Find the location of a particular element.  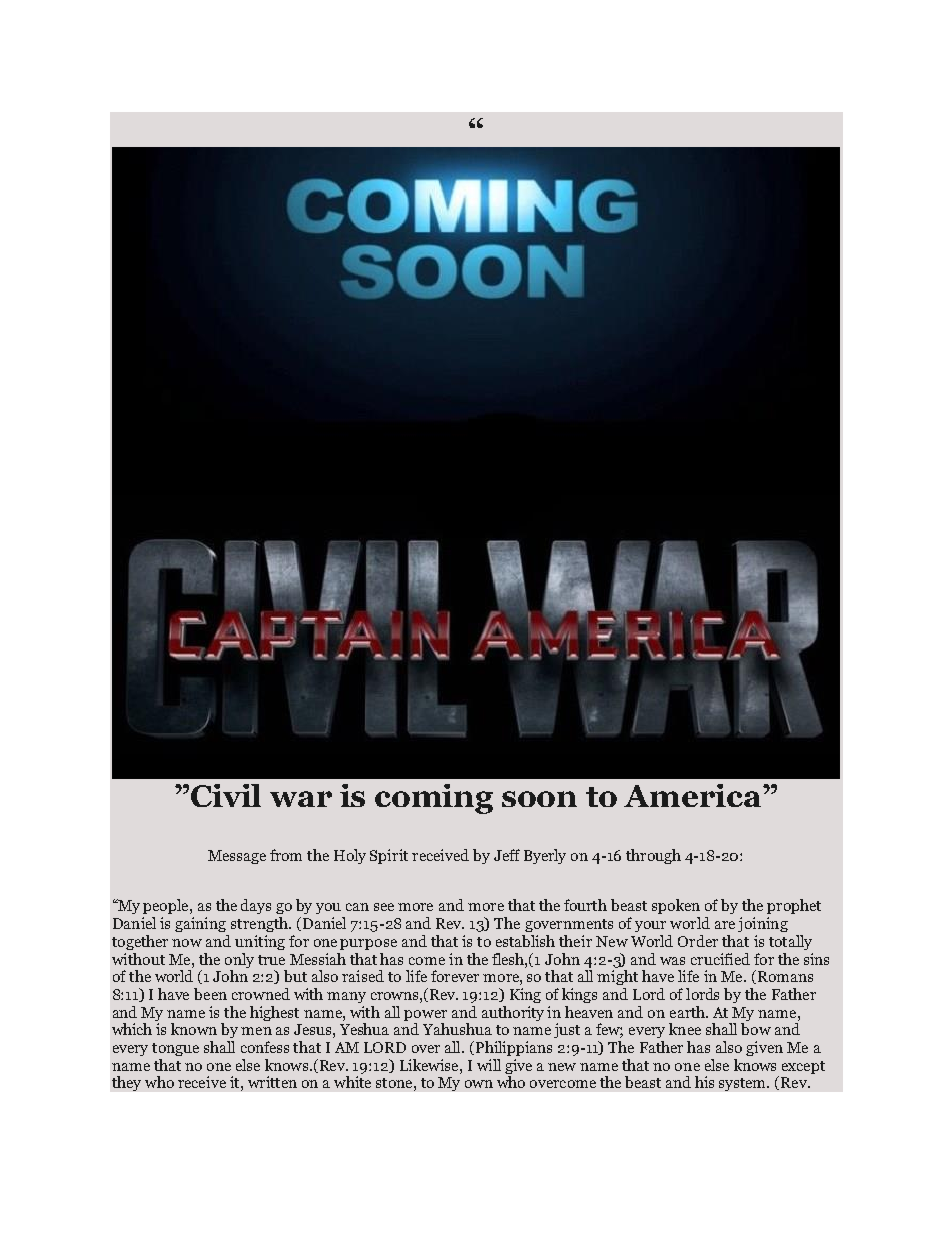

days is located at coordinates (256, 906).
